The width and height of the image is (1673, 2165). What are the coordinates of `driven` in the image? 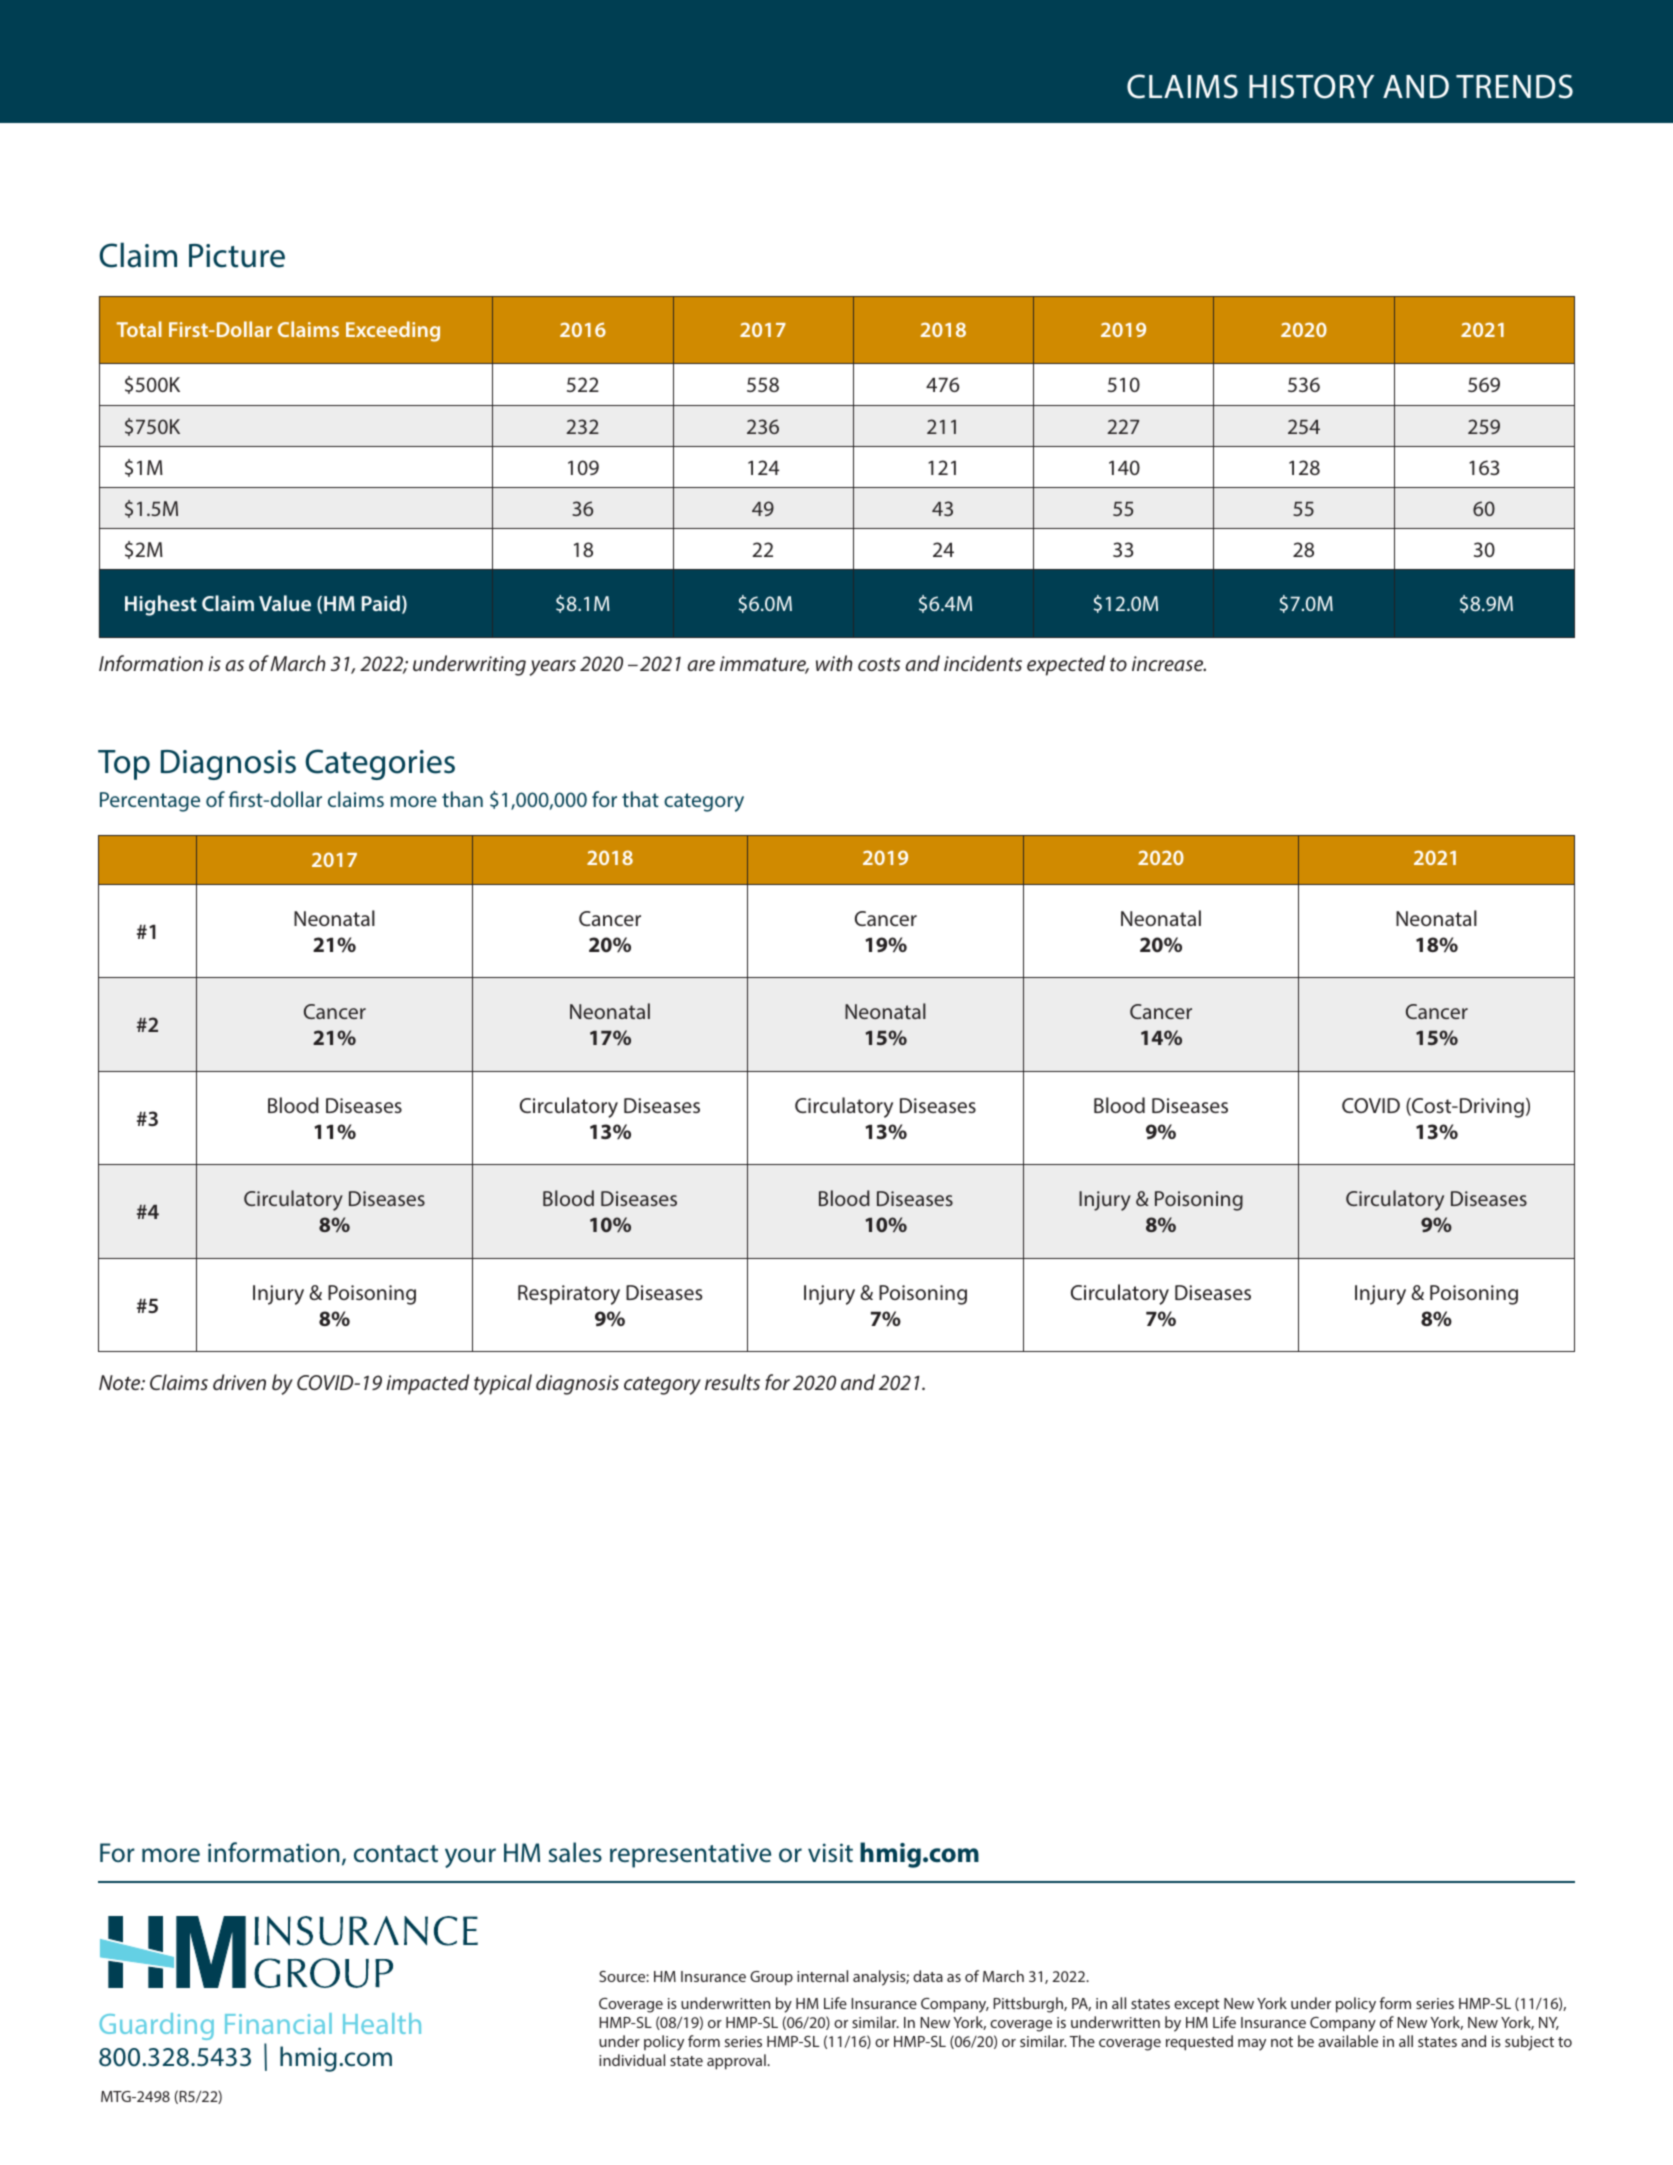 It's located at (239, 1382).
